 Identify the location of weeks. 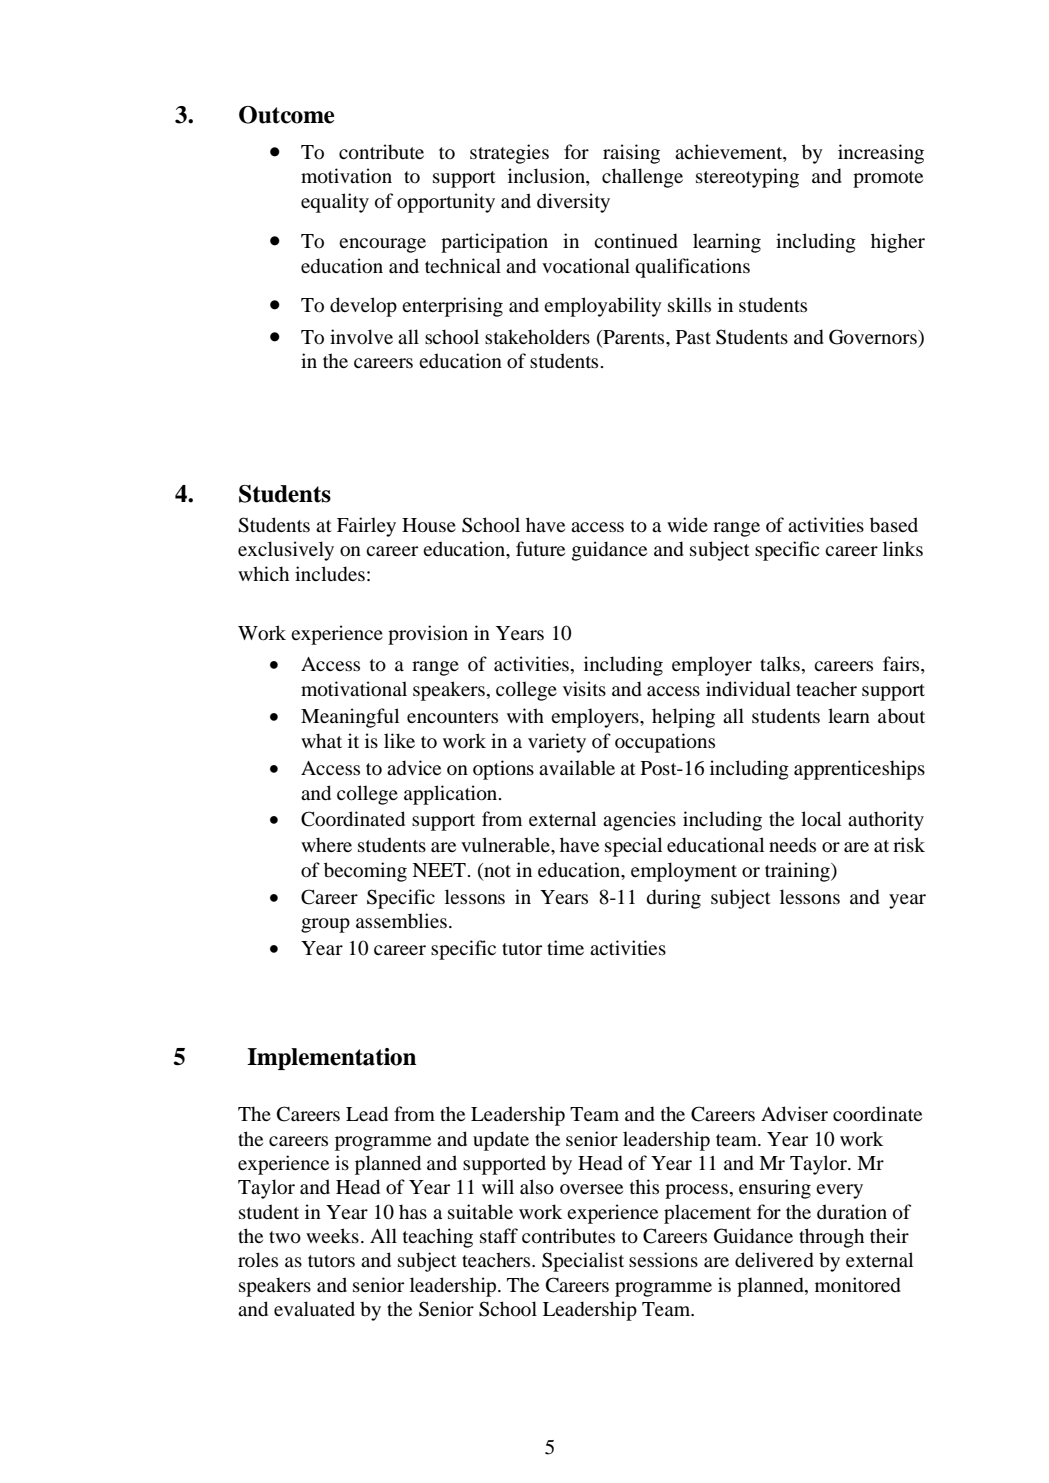
(332, 1235).
